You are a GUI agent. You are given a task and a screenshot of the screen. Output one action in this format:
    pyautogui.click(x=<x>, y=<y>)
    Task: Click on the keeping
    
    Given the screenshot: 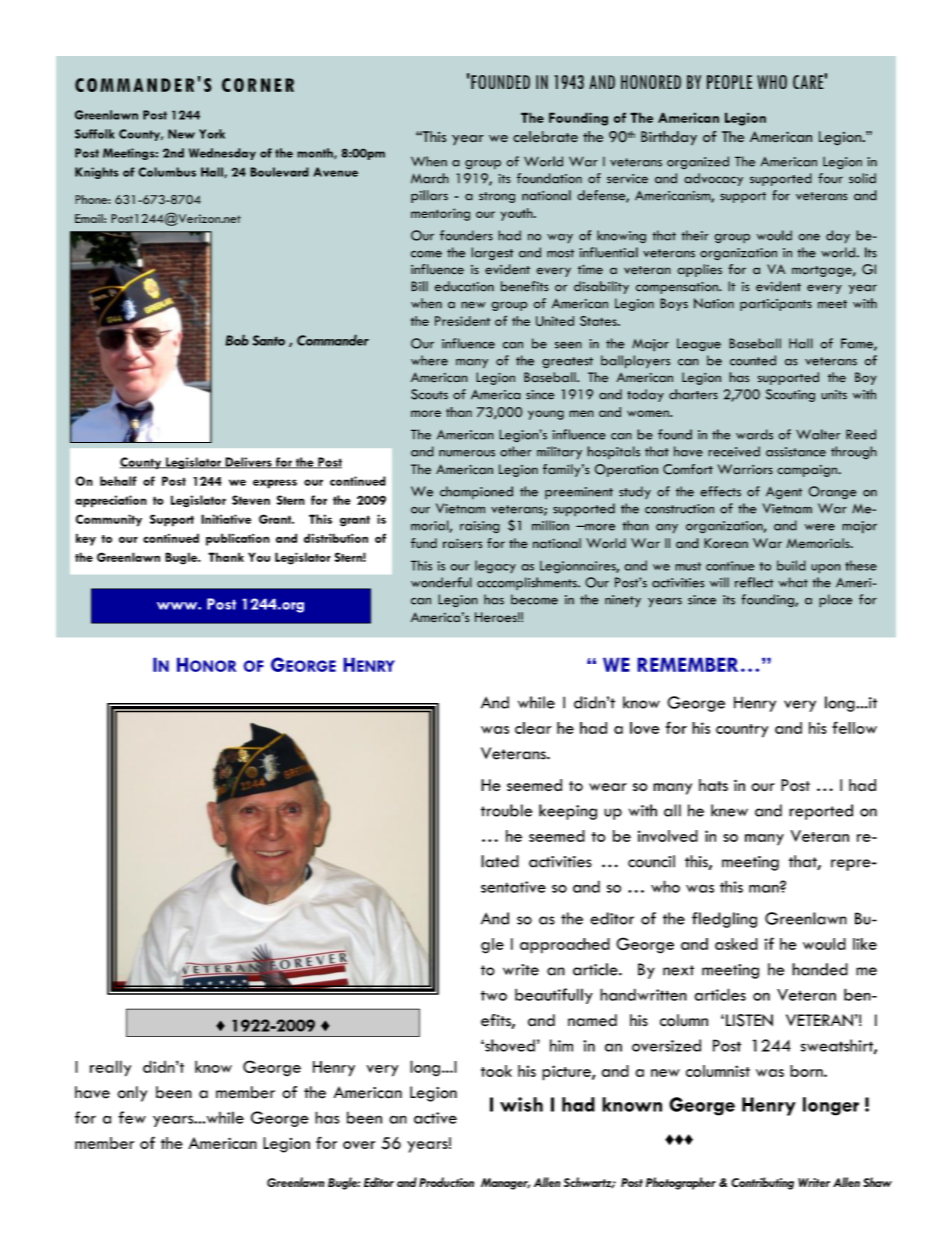 What is the action you would take?
    pyautogui.click(x=568, y=812)
